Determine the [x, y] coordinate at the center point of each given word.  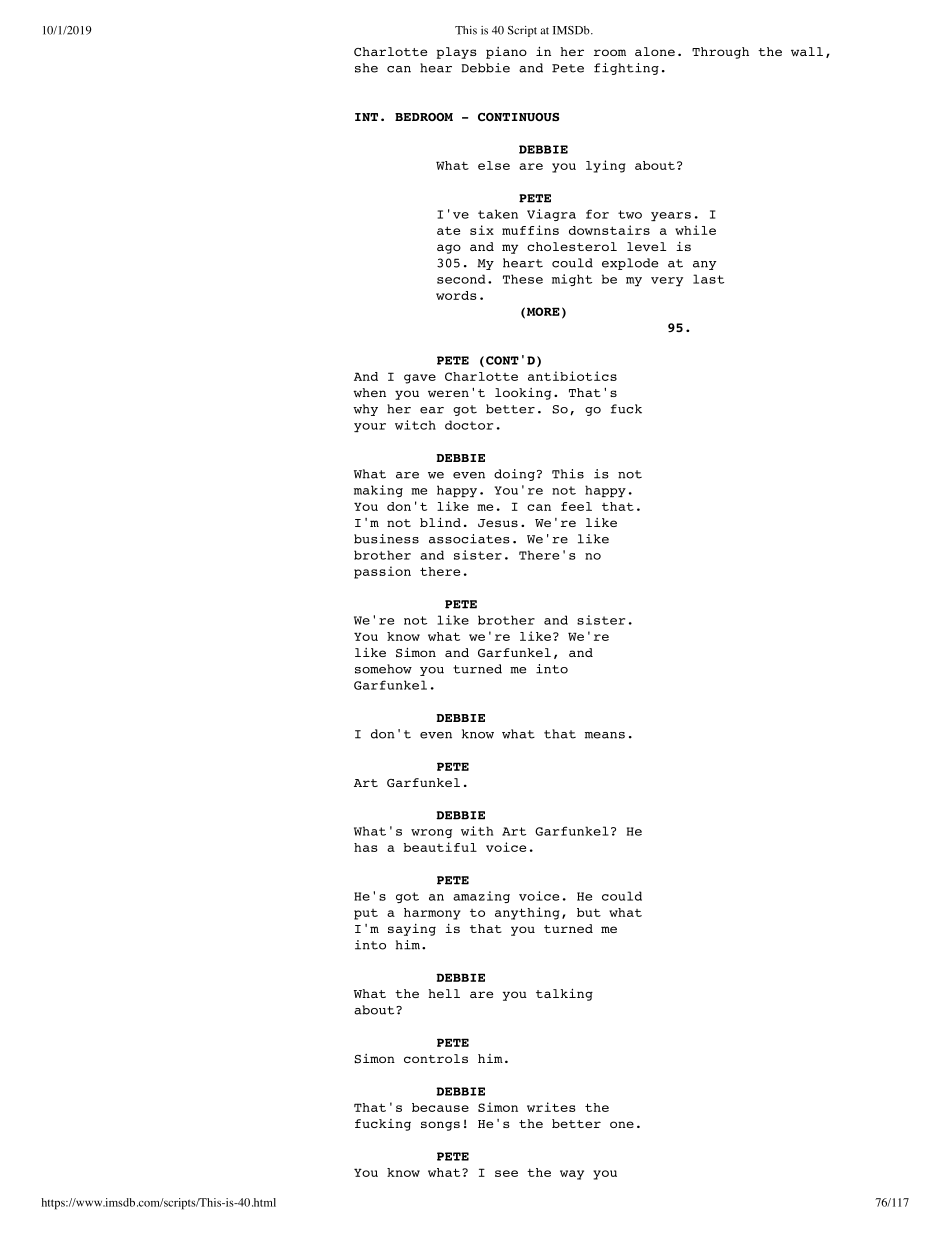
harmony [432, 914]
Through [720, 53]
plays [457, 53]
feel [576, 506]
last [708, 279]
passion [382, 572]
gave [420, 379]
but [589, 912]
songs [440, 1126]
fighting [626, 69]
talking [564, 995]
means [605, 735]
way [572, 1175]
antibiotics [572, 376]
